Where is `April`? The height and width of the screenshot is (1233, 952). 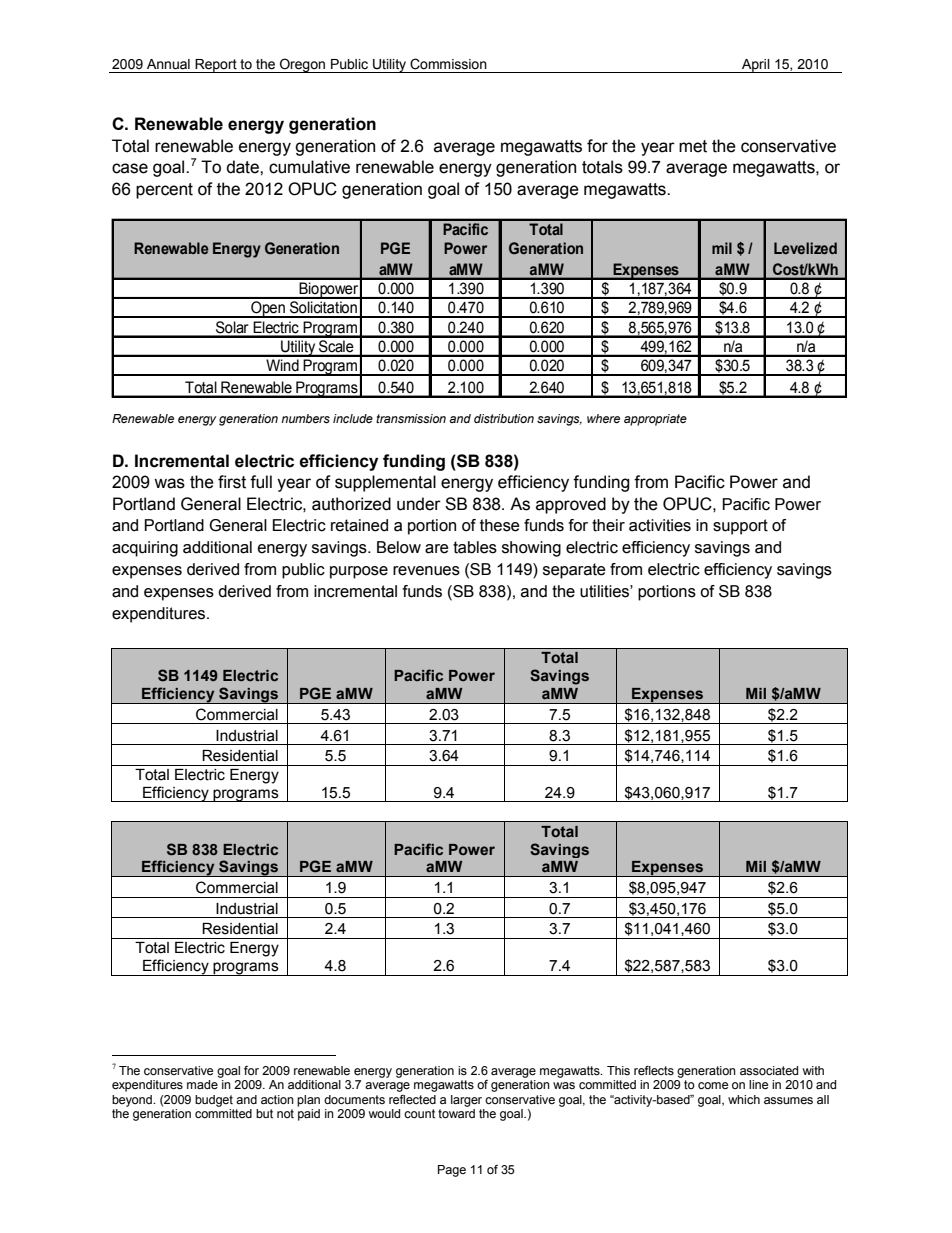
April is located at coordinates (756, 66).
